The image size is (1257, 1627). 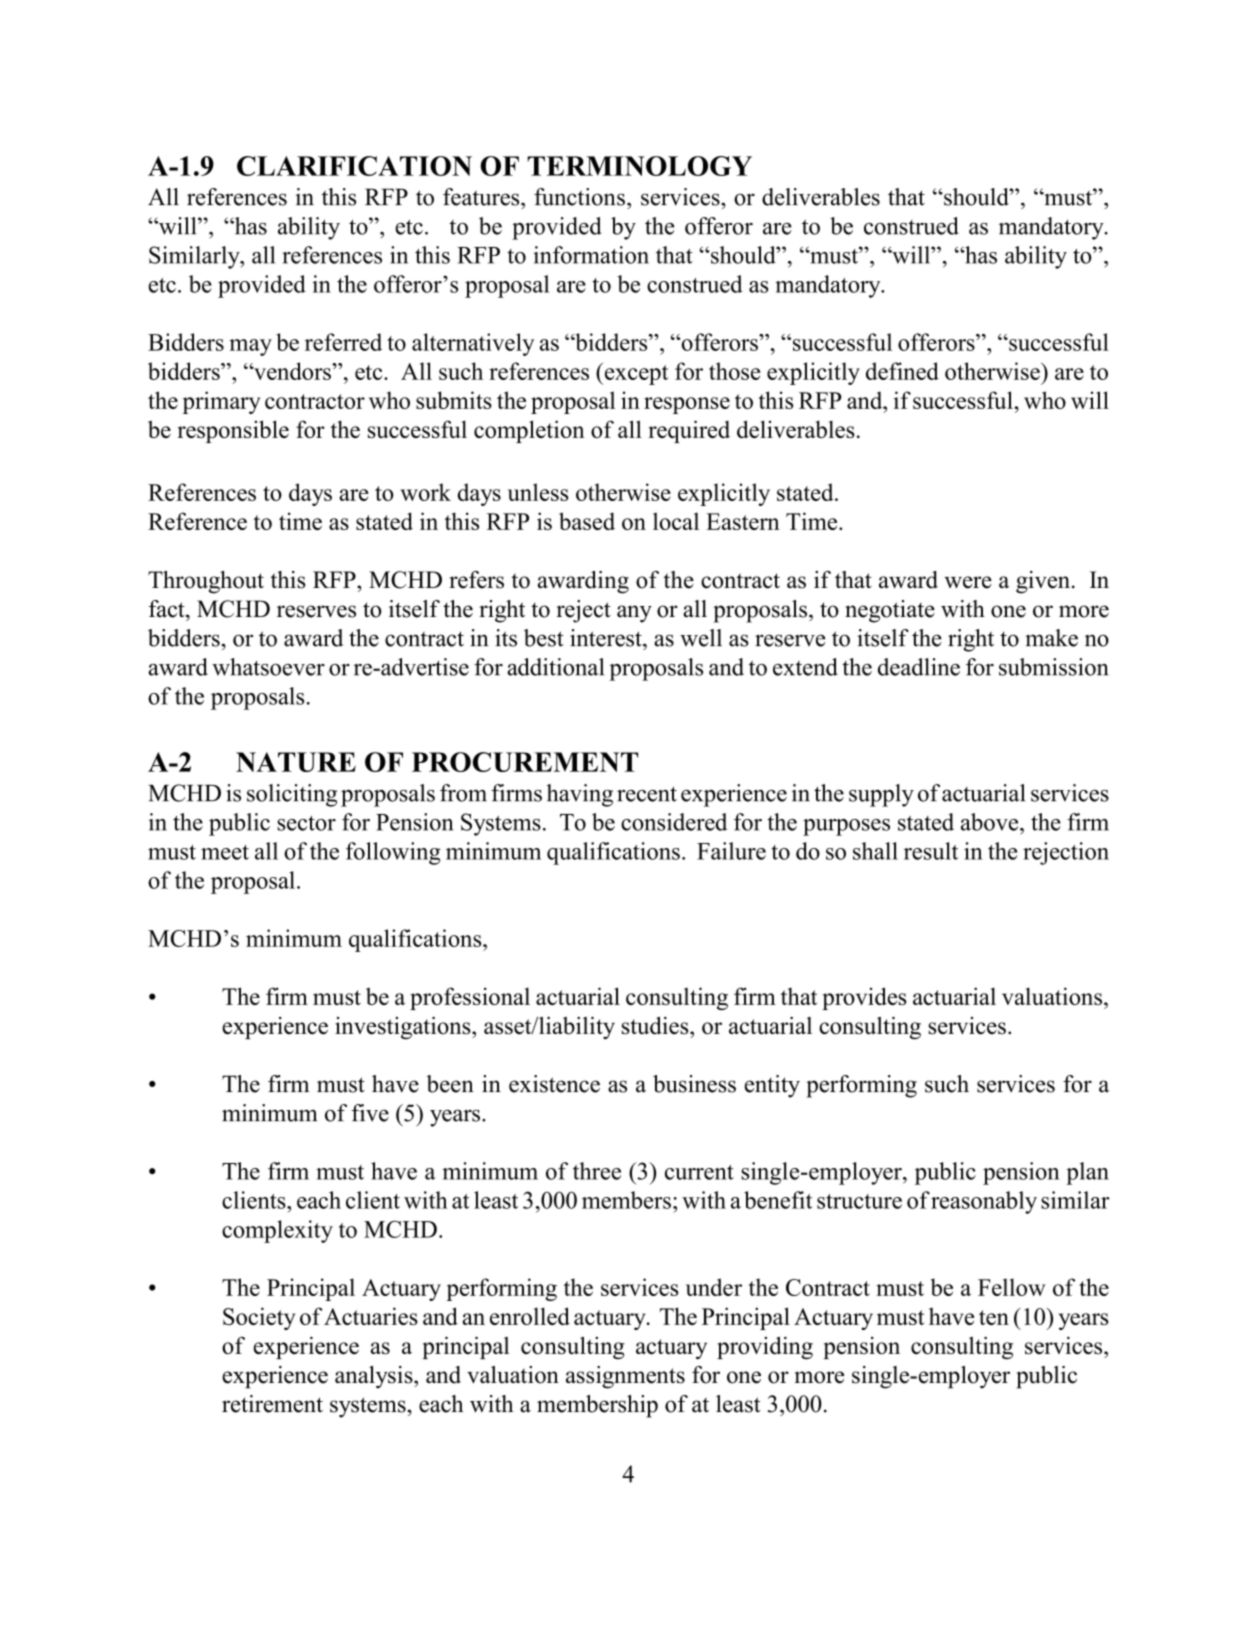 What do you see at coordinates (370, 1113) in the screenshot?
I see `five` at bounding box center [370, 1113].
